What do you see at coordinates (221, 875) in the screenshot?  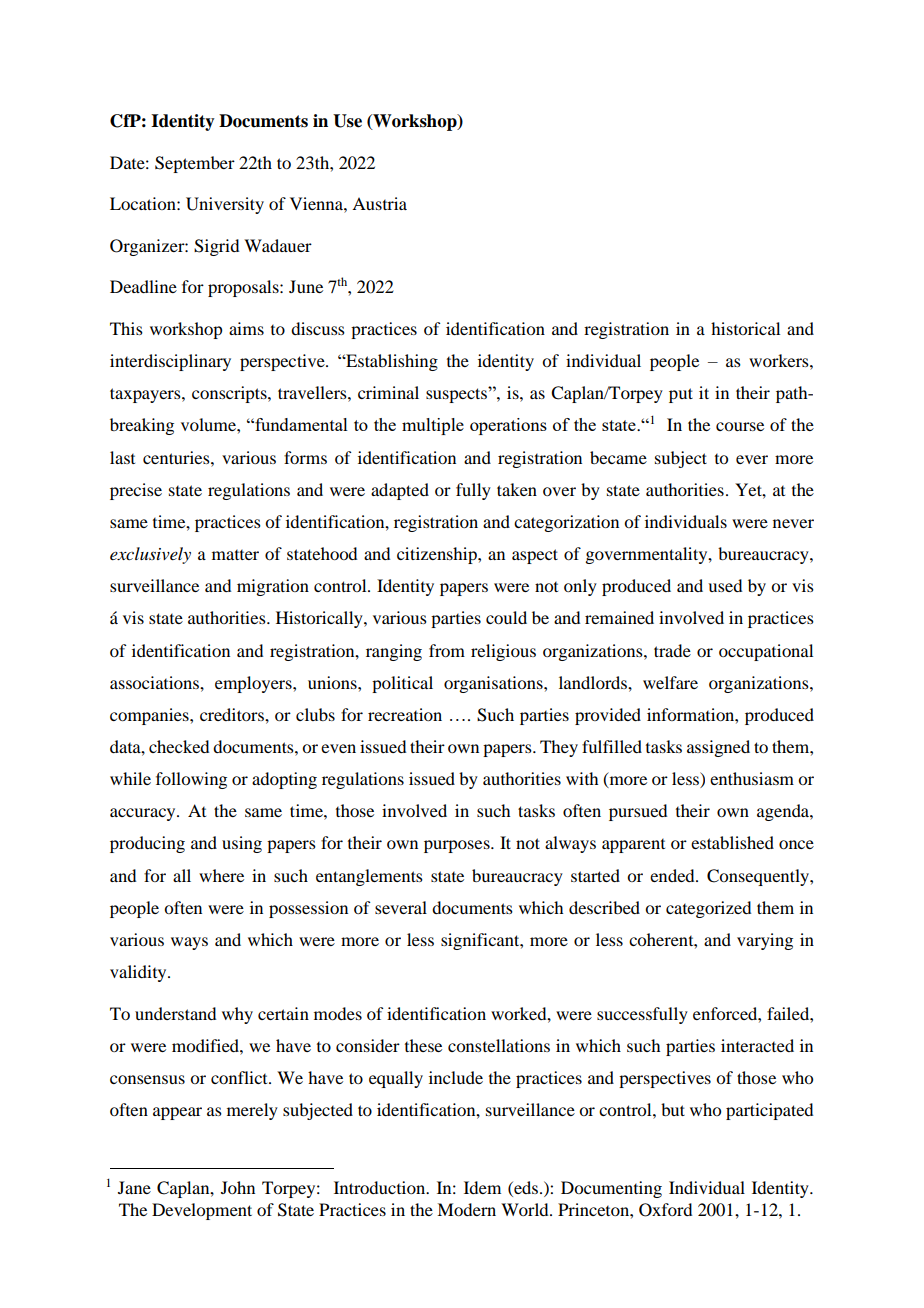 I see `where` at bounding box center [221, 875].
